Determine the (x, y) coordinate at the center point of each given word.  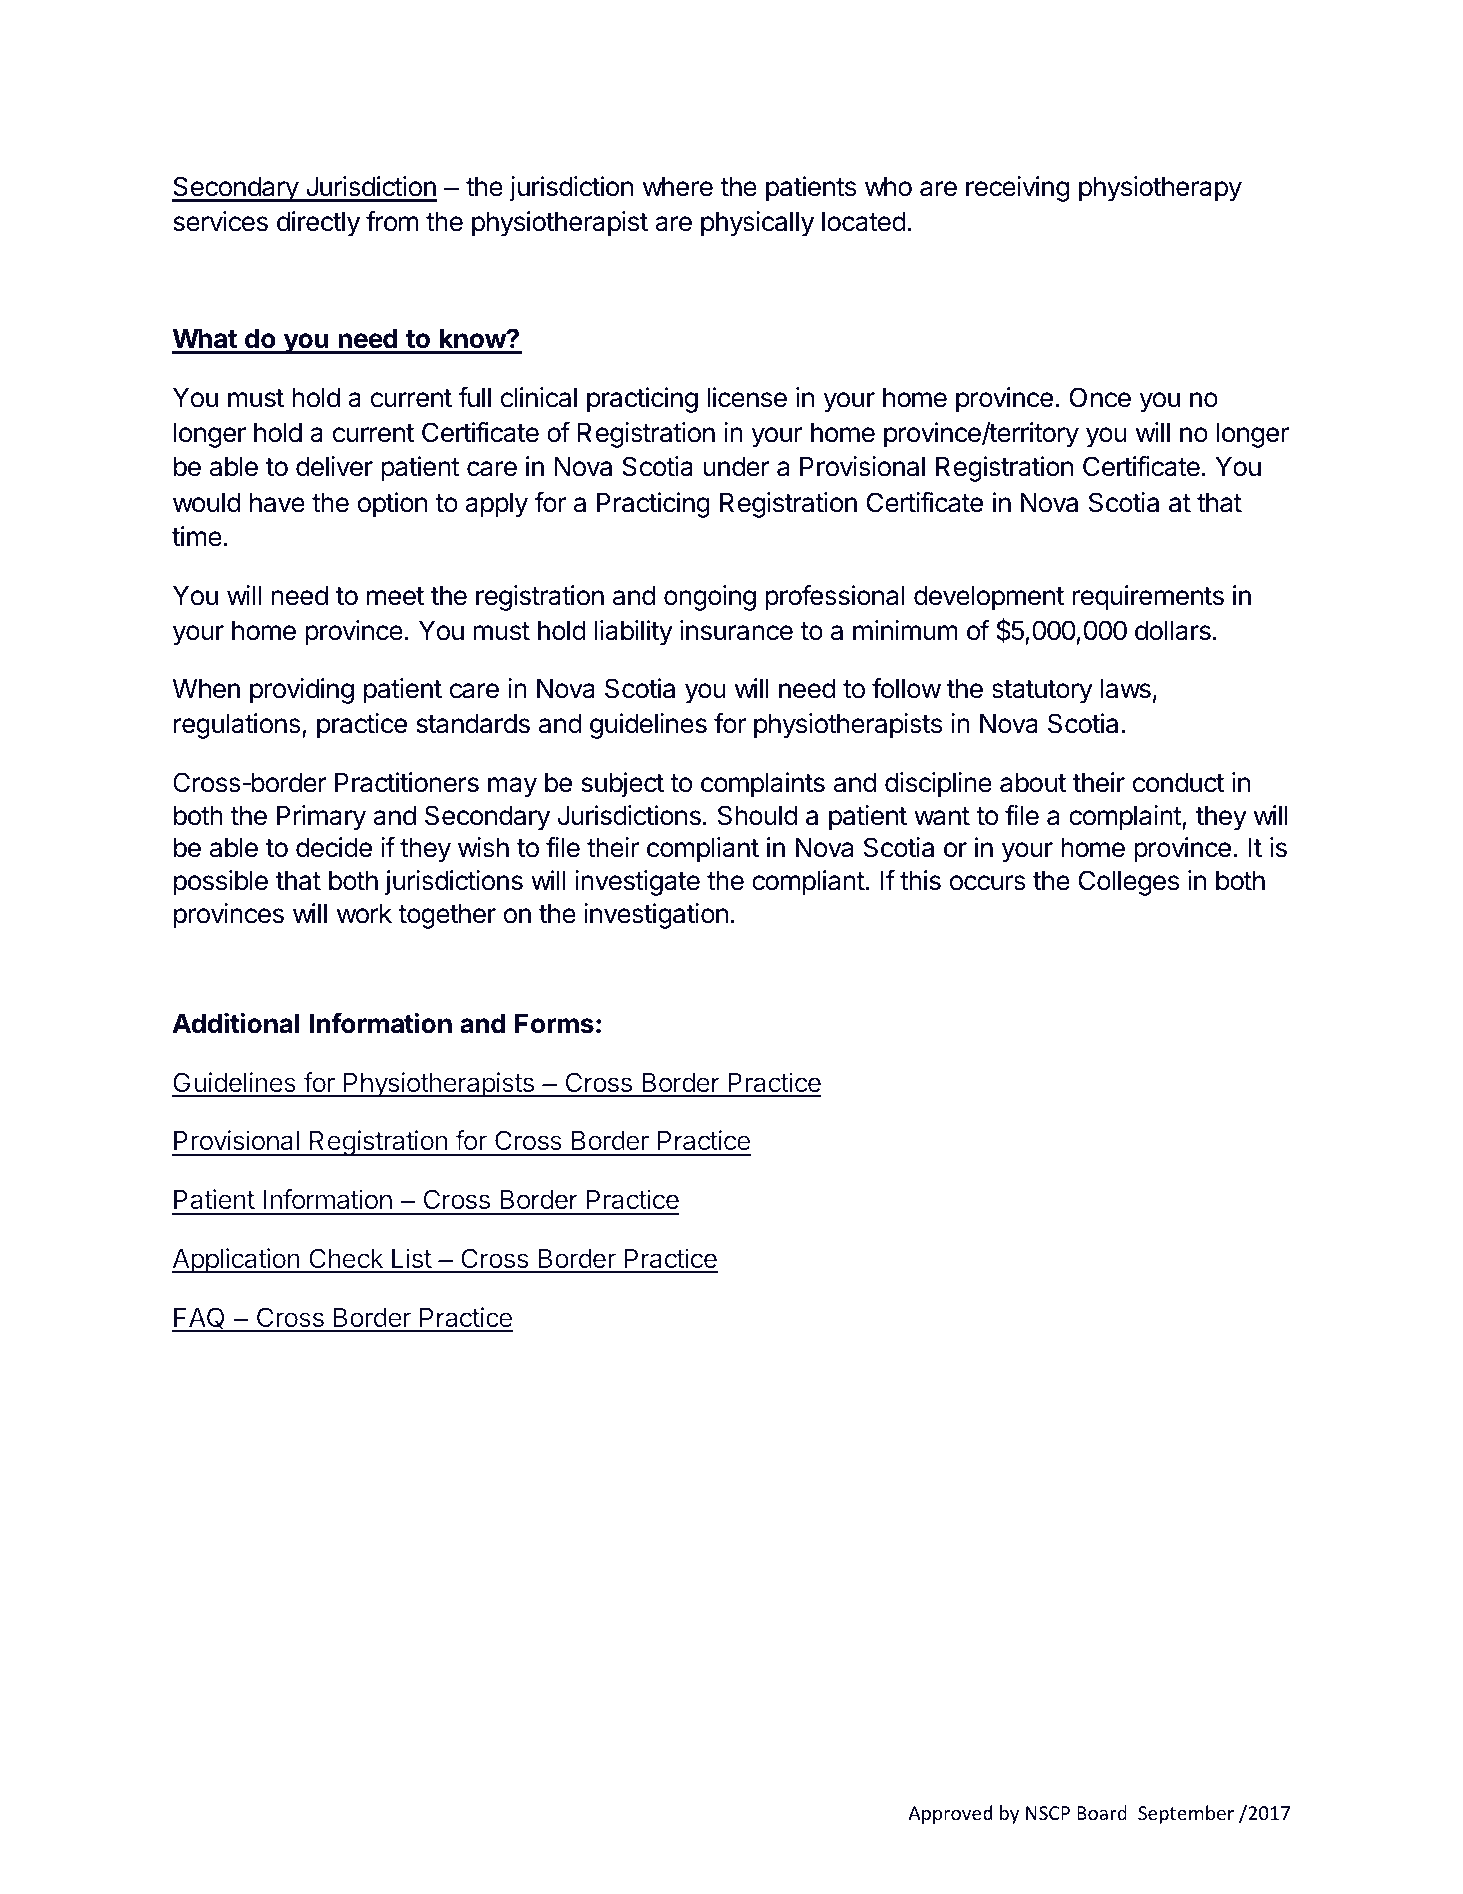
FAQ (200, 1319)
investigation (656, 916)
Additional (236, 1023)
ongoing (710, 598)
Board (1102, 1812)
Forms (554, 1023)
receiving (1017, 189)
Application (236, 1261)
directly (318, 224)
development (989, 598)
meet (395, 596)
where (678, 186)
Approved (950, 1814)
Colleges (1129, 883)
